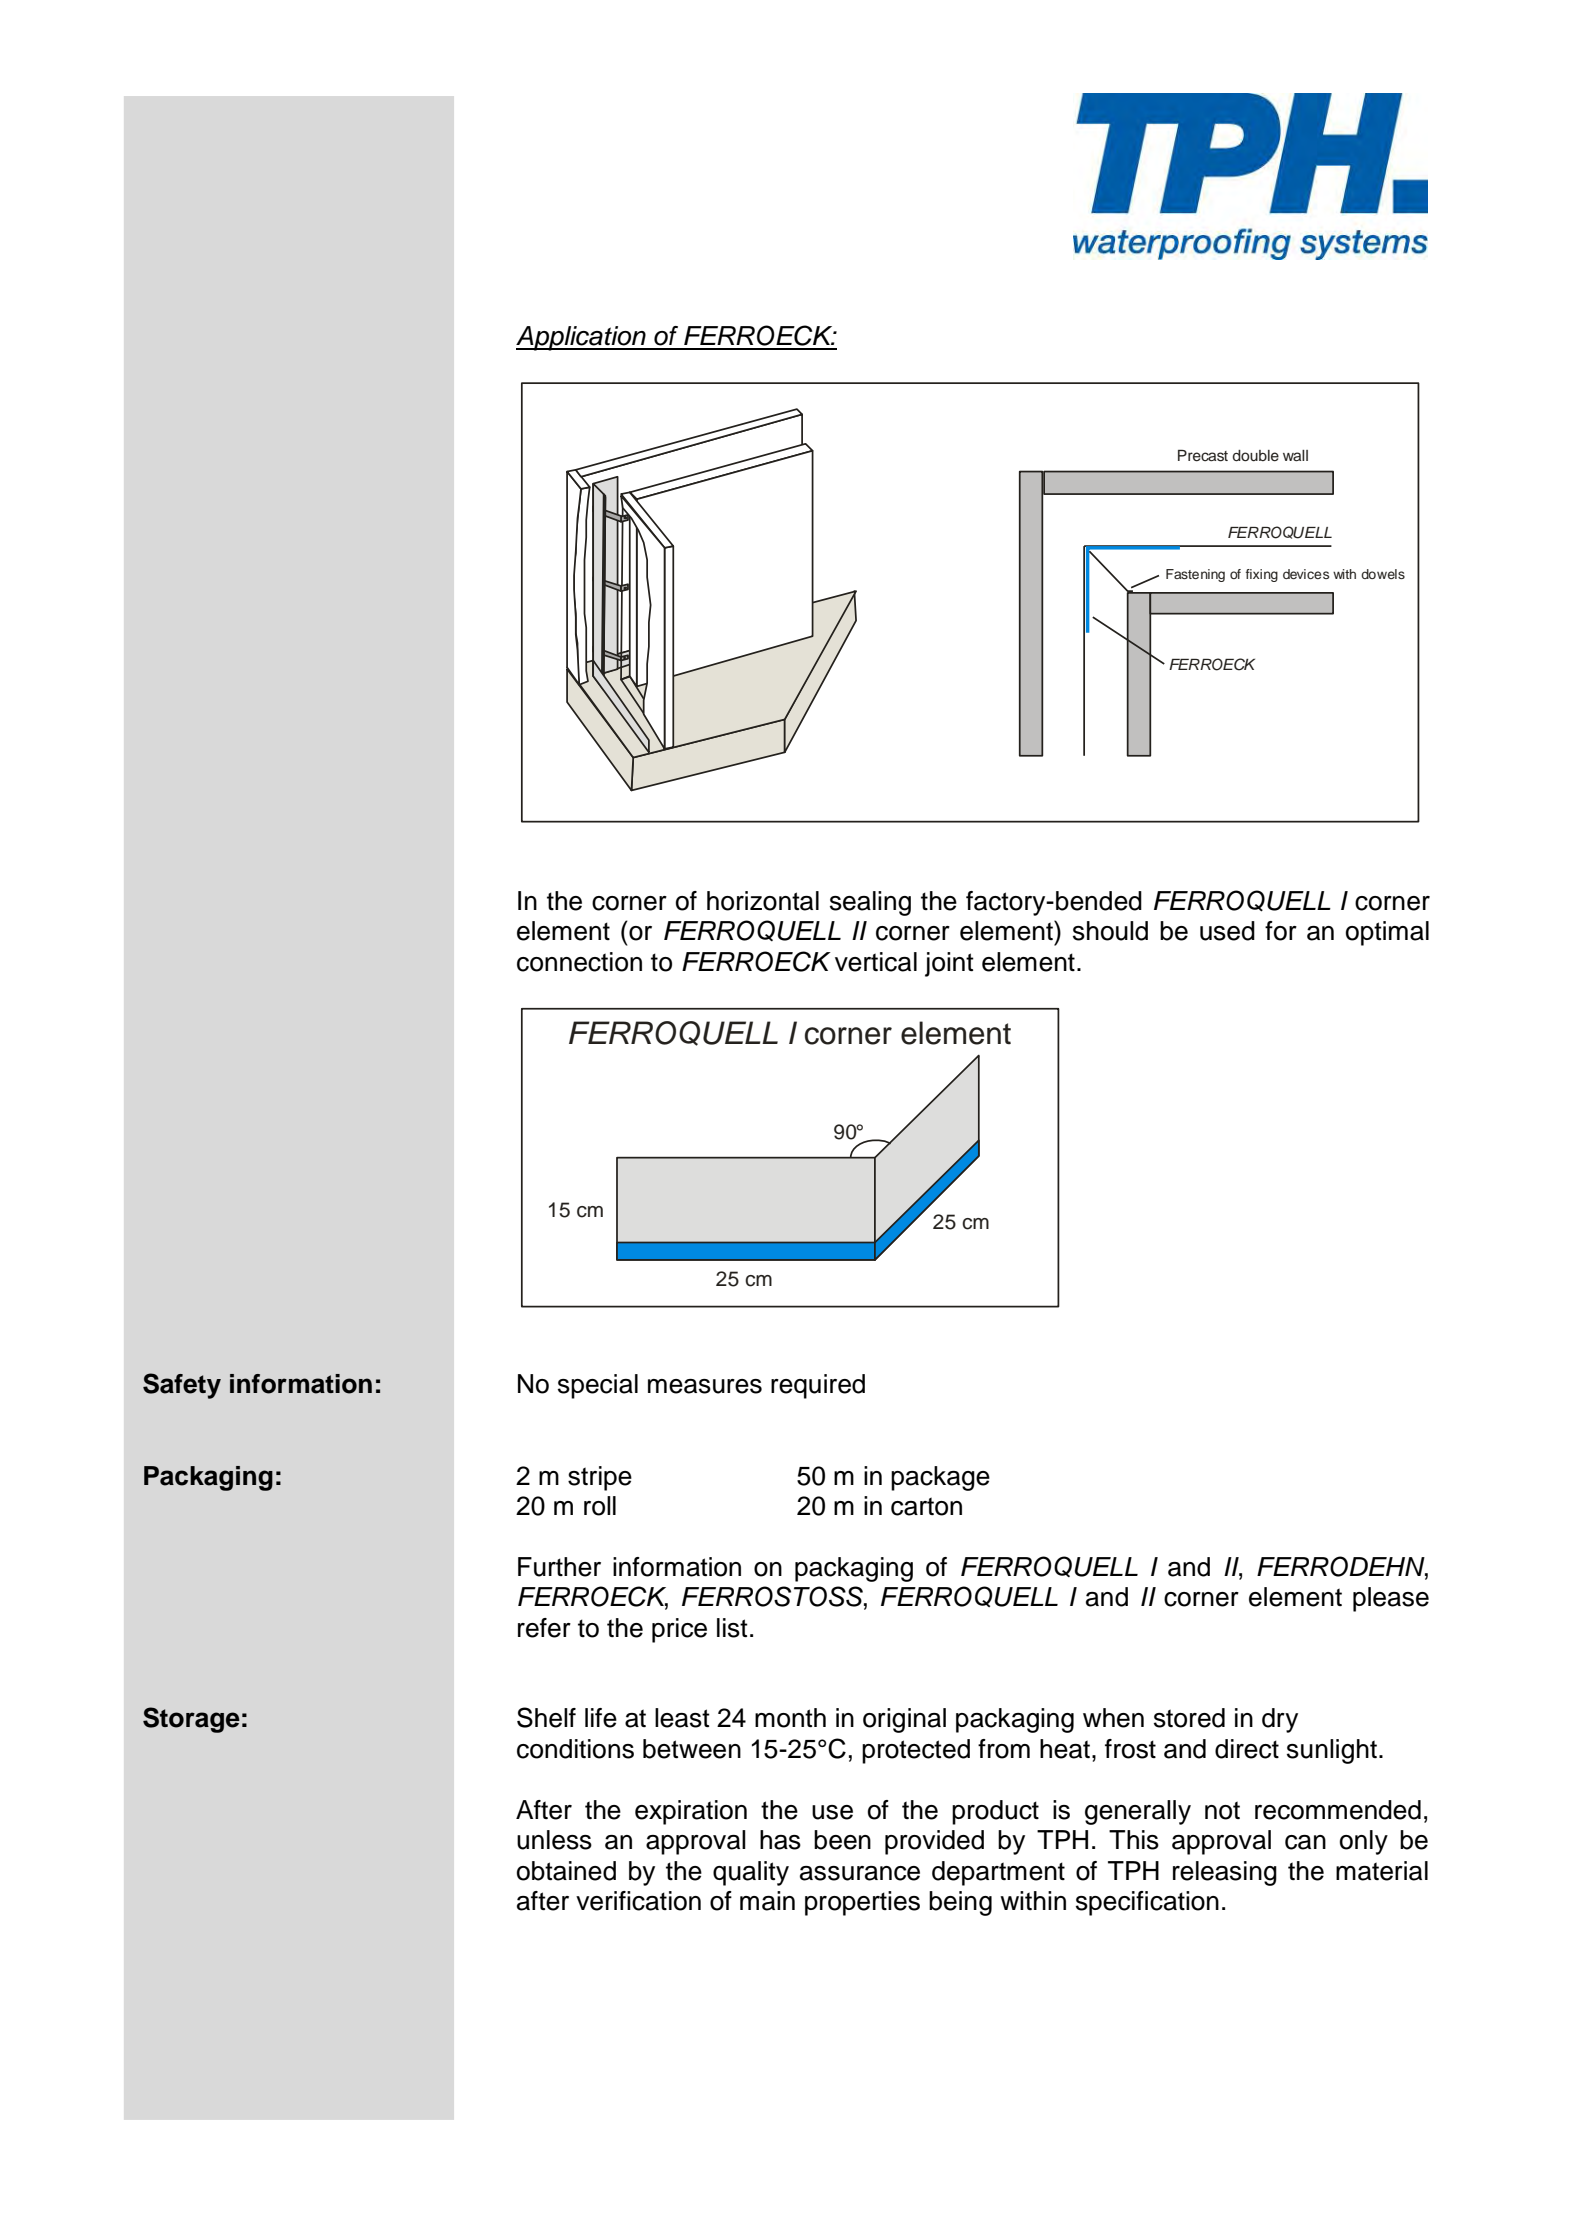  I want to click on horizontal, so click(763, 901).
